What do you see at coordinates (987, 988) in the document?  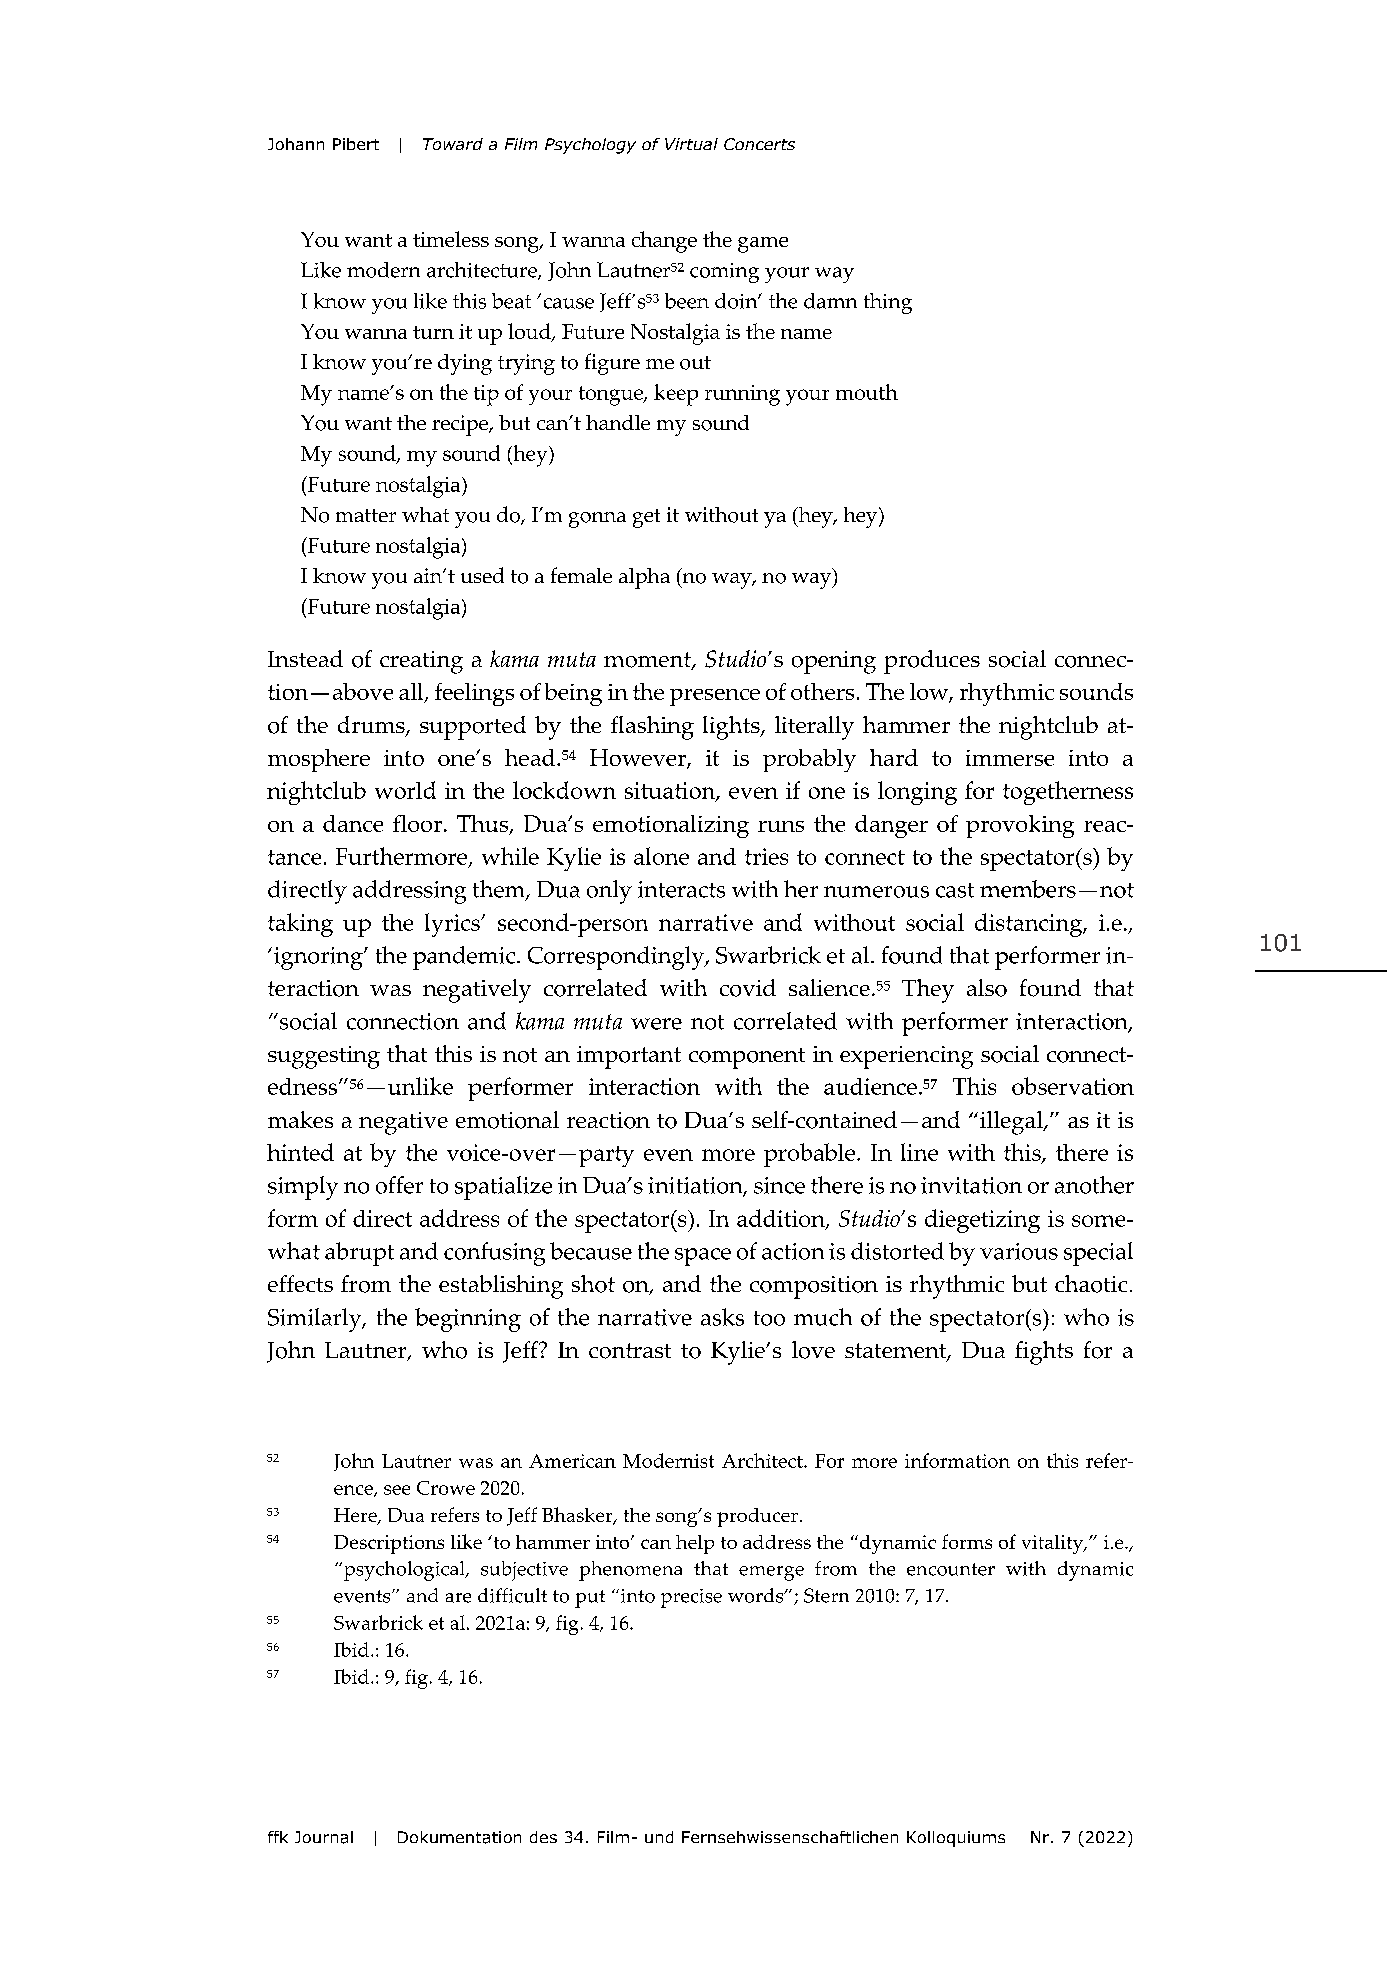 I see `also` at bounding box center [987, 988].
